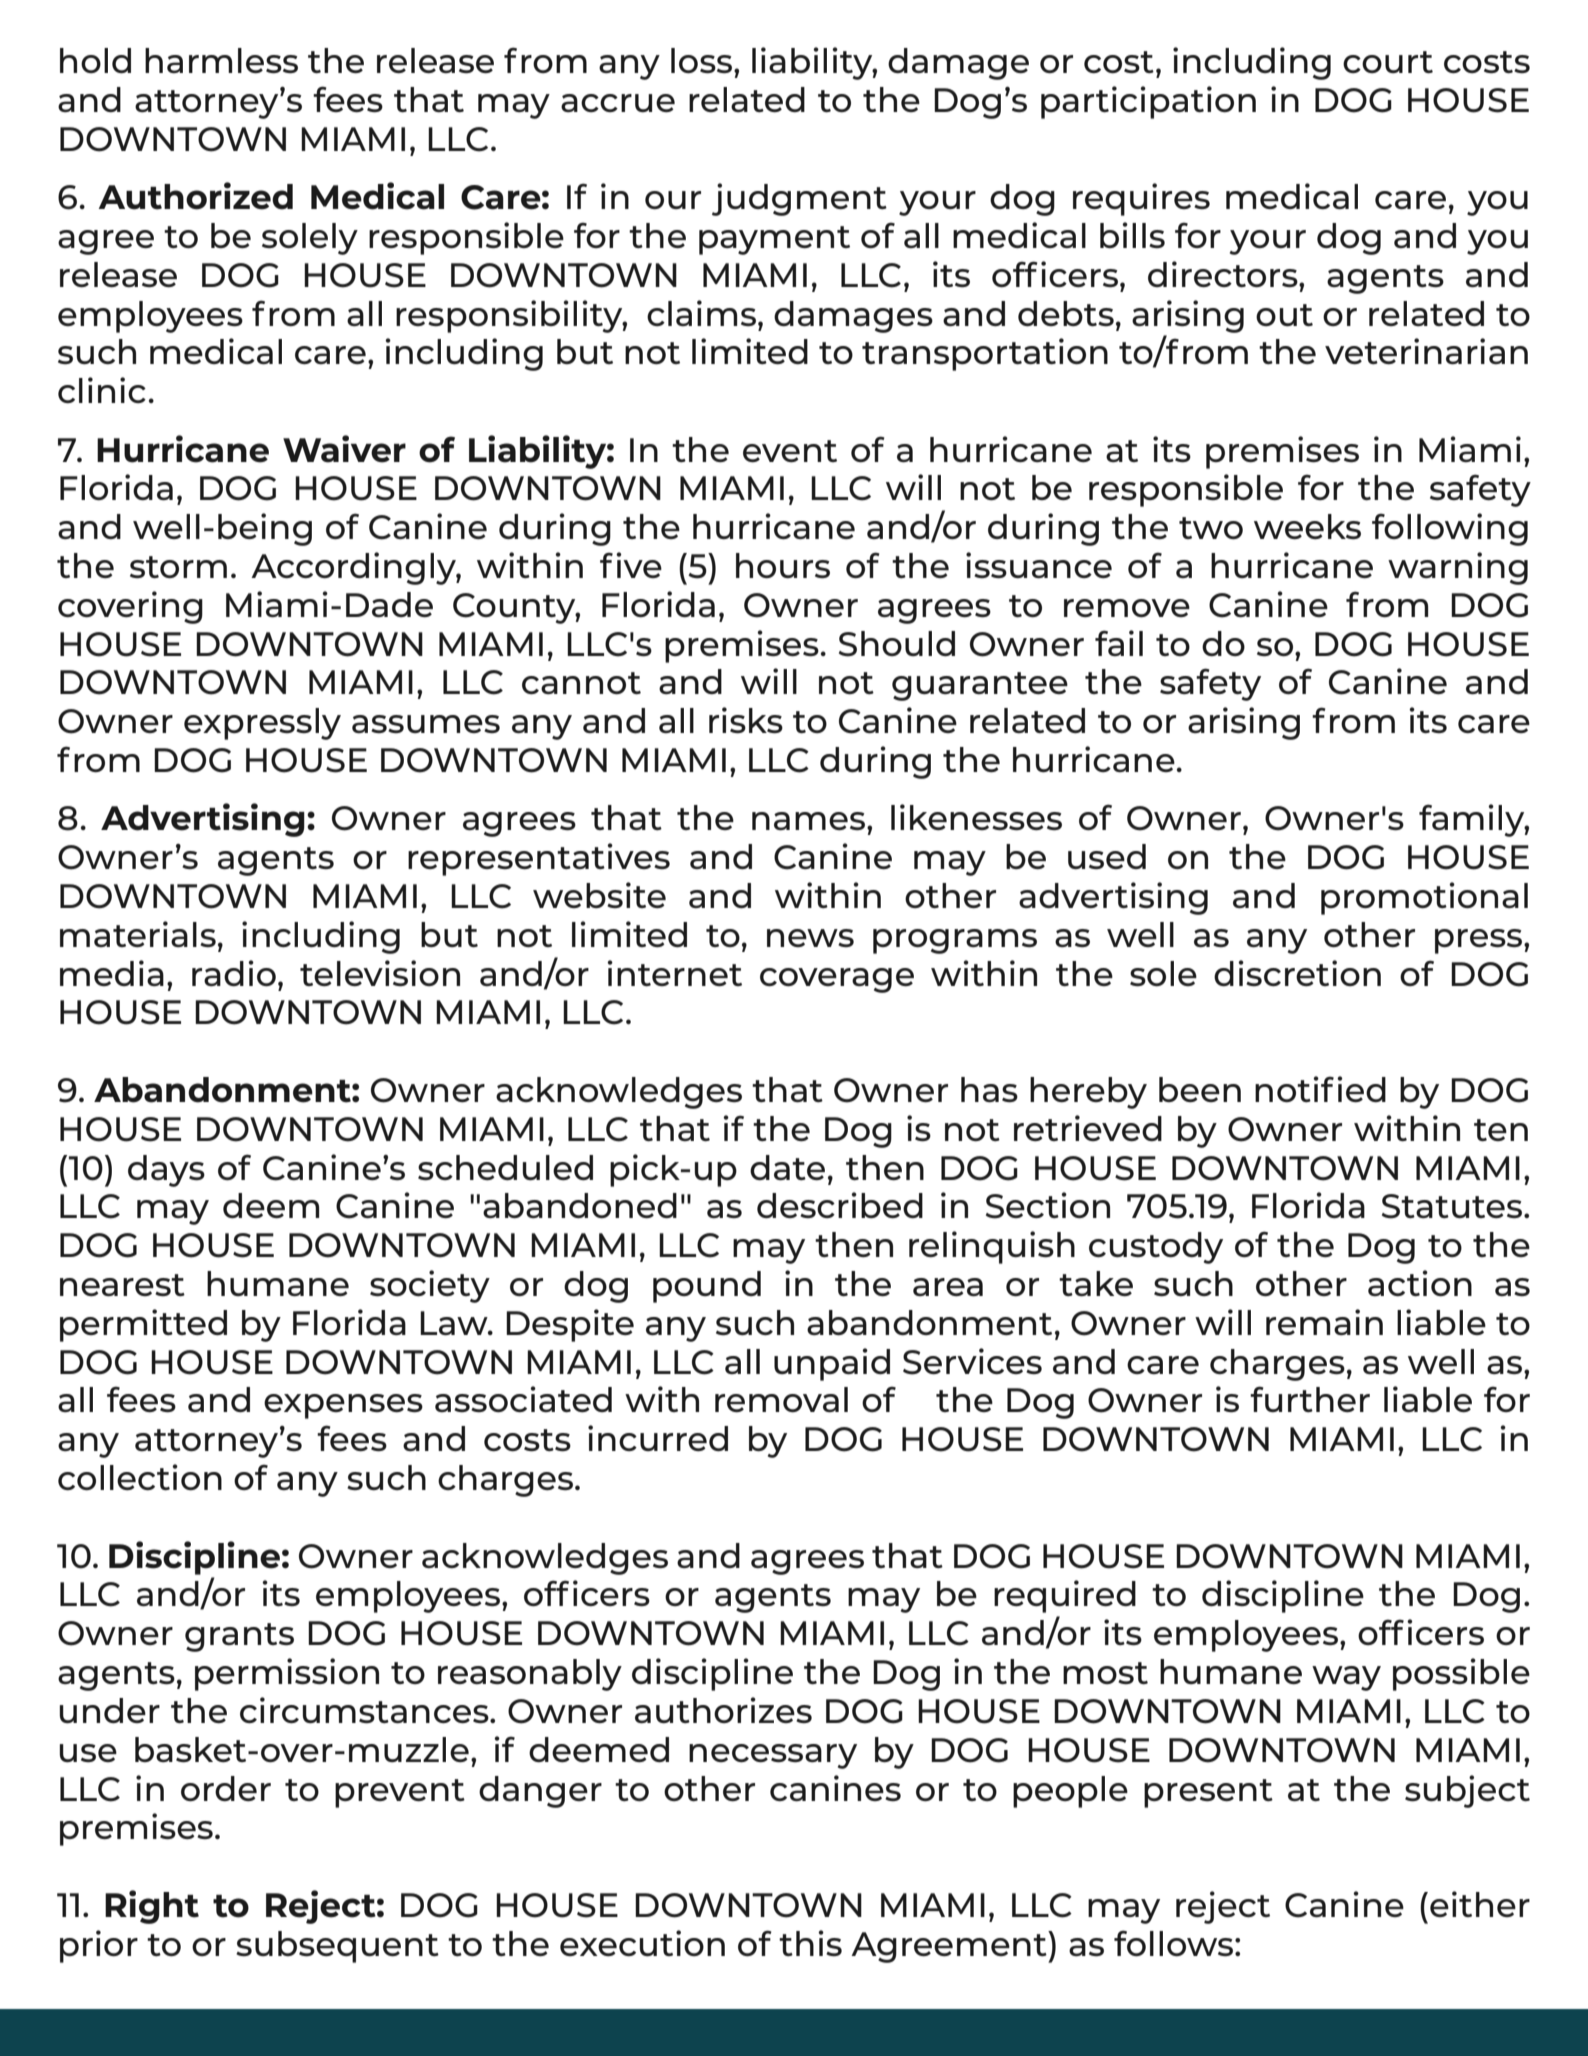 The image size is (1588, 2056). What do you see at coordinates (337, 1947) in the image?
I see `subsequent` at bounding box center [337, 1947].
